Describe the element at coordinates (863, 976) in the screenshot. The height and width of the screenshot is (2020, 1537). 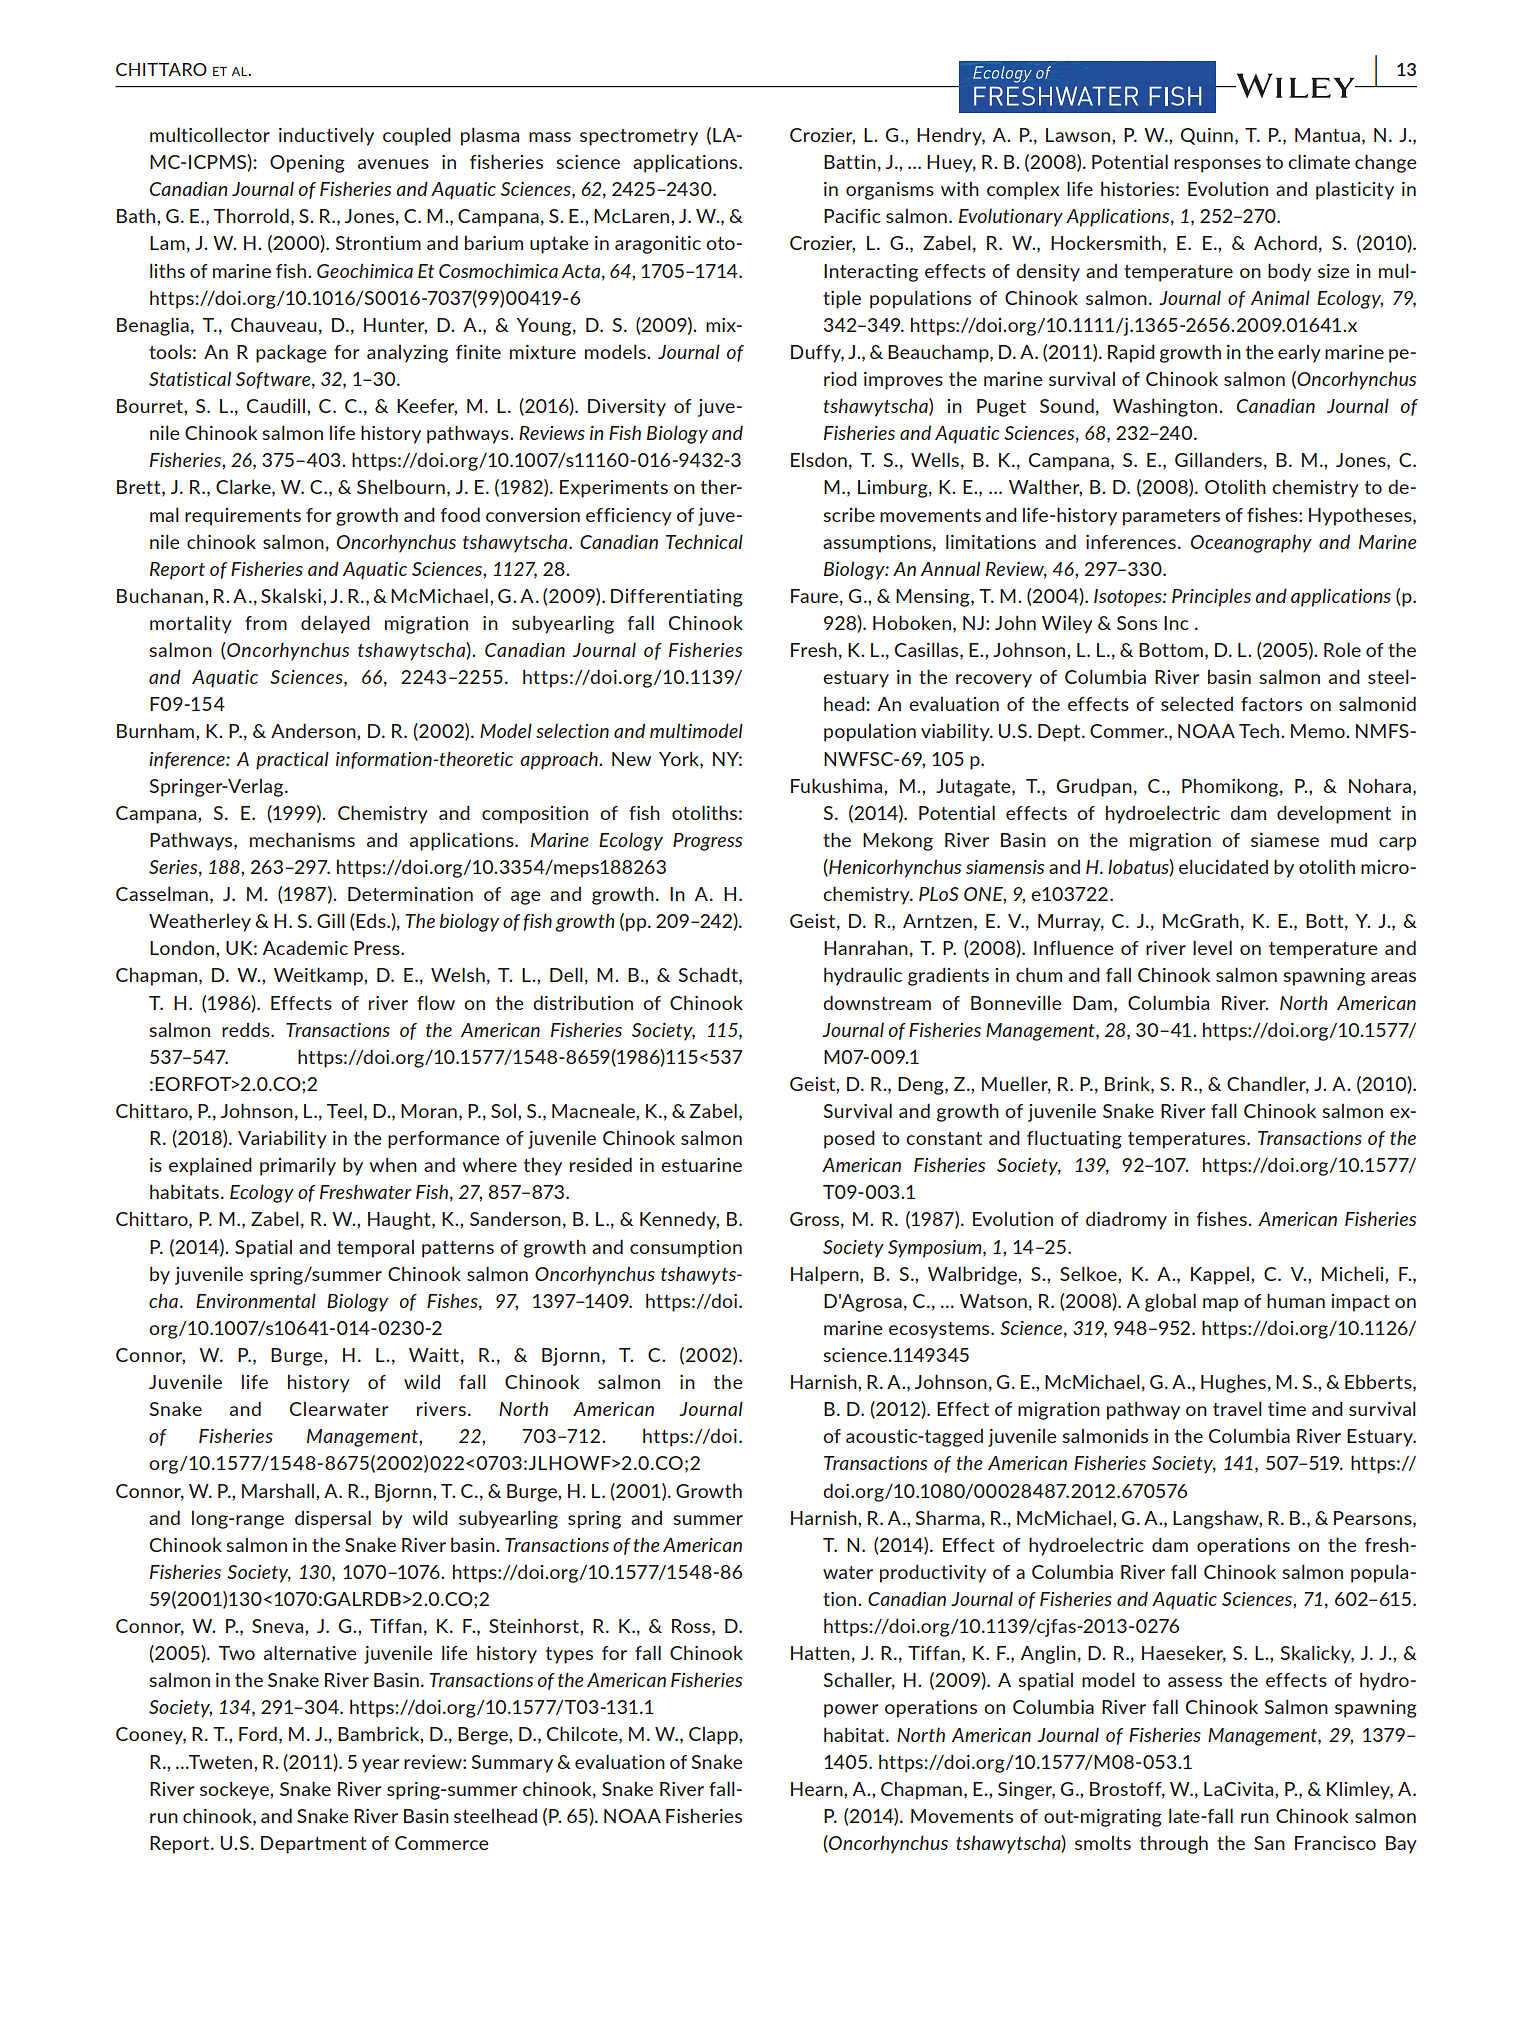
I see `hydraulic` at that location.
